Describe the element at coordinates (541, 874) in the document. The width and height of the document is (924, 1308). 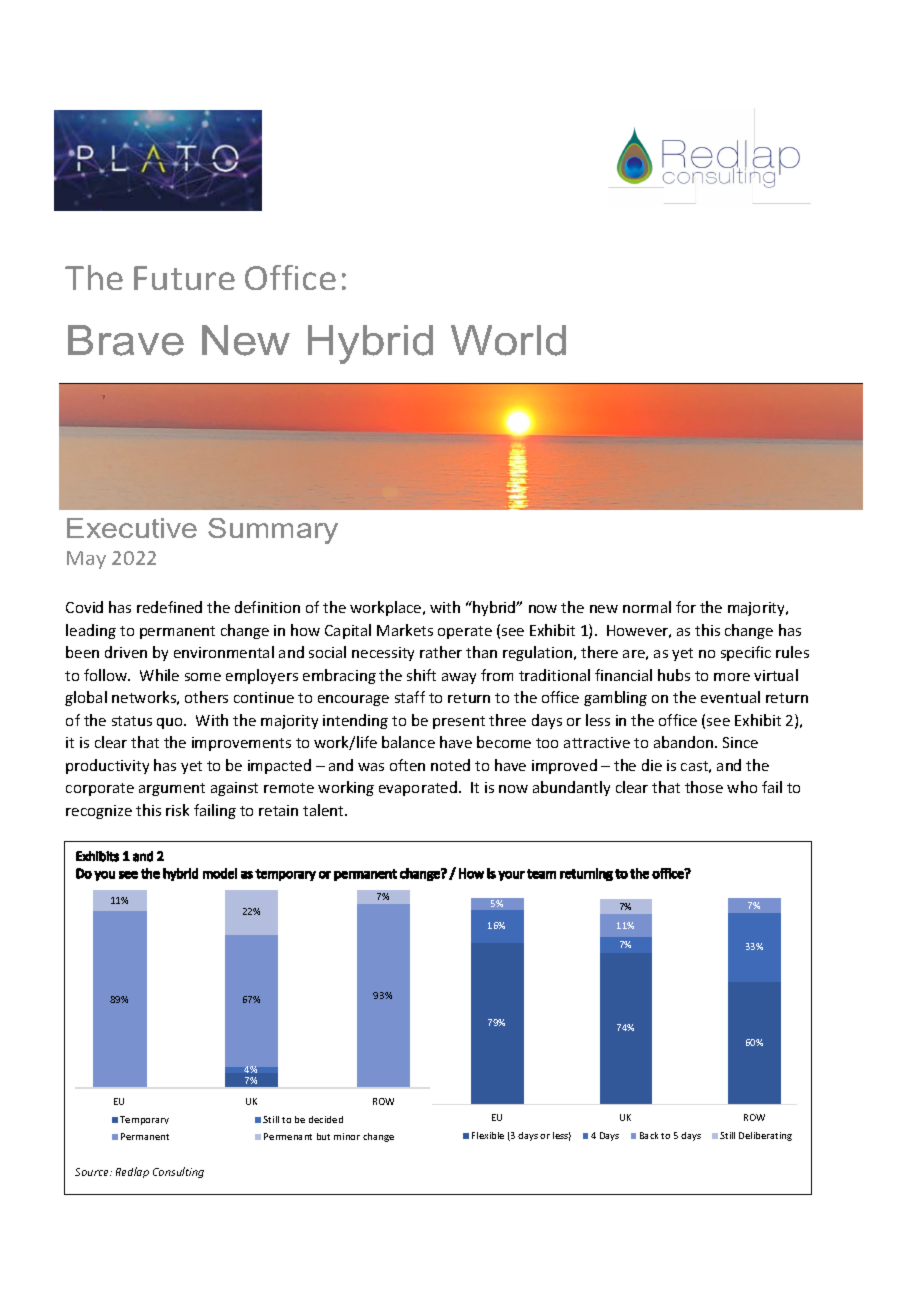
I see `team` at that location.
